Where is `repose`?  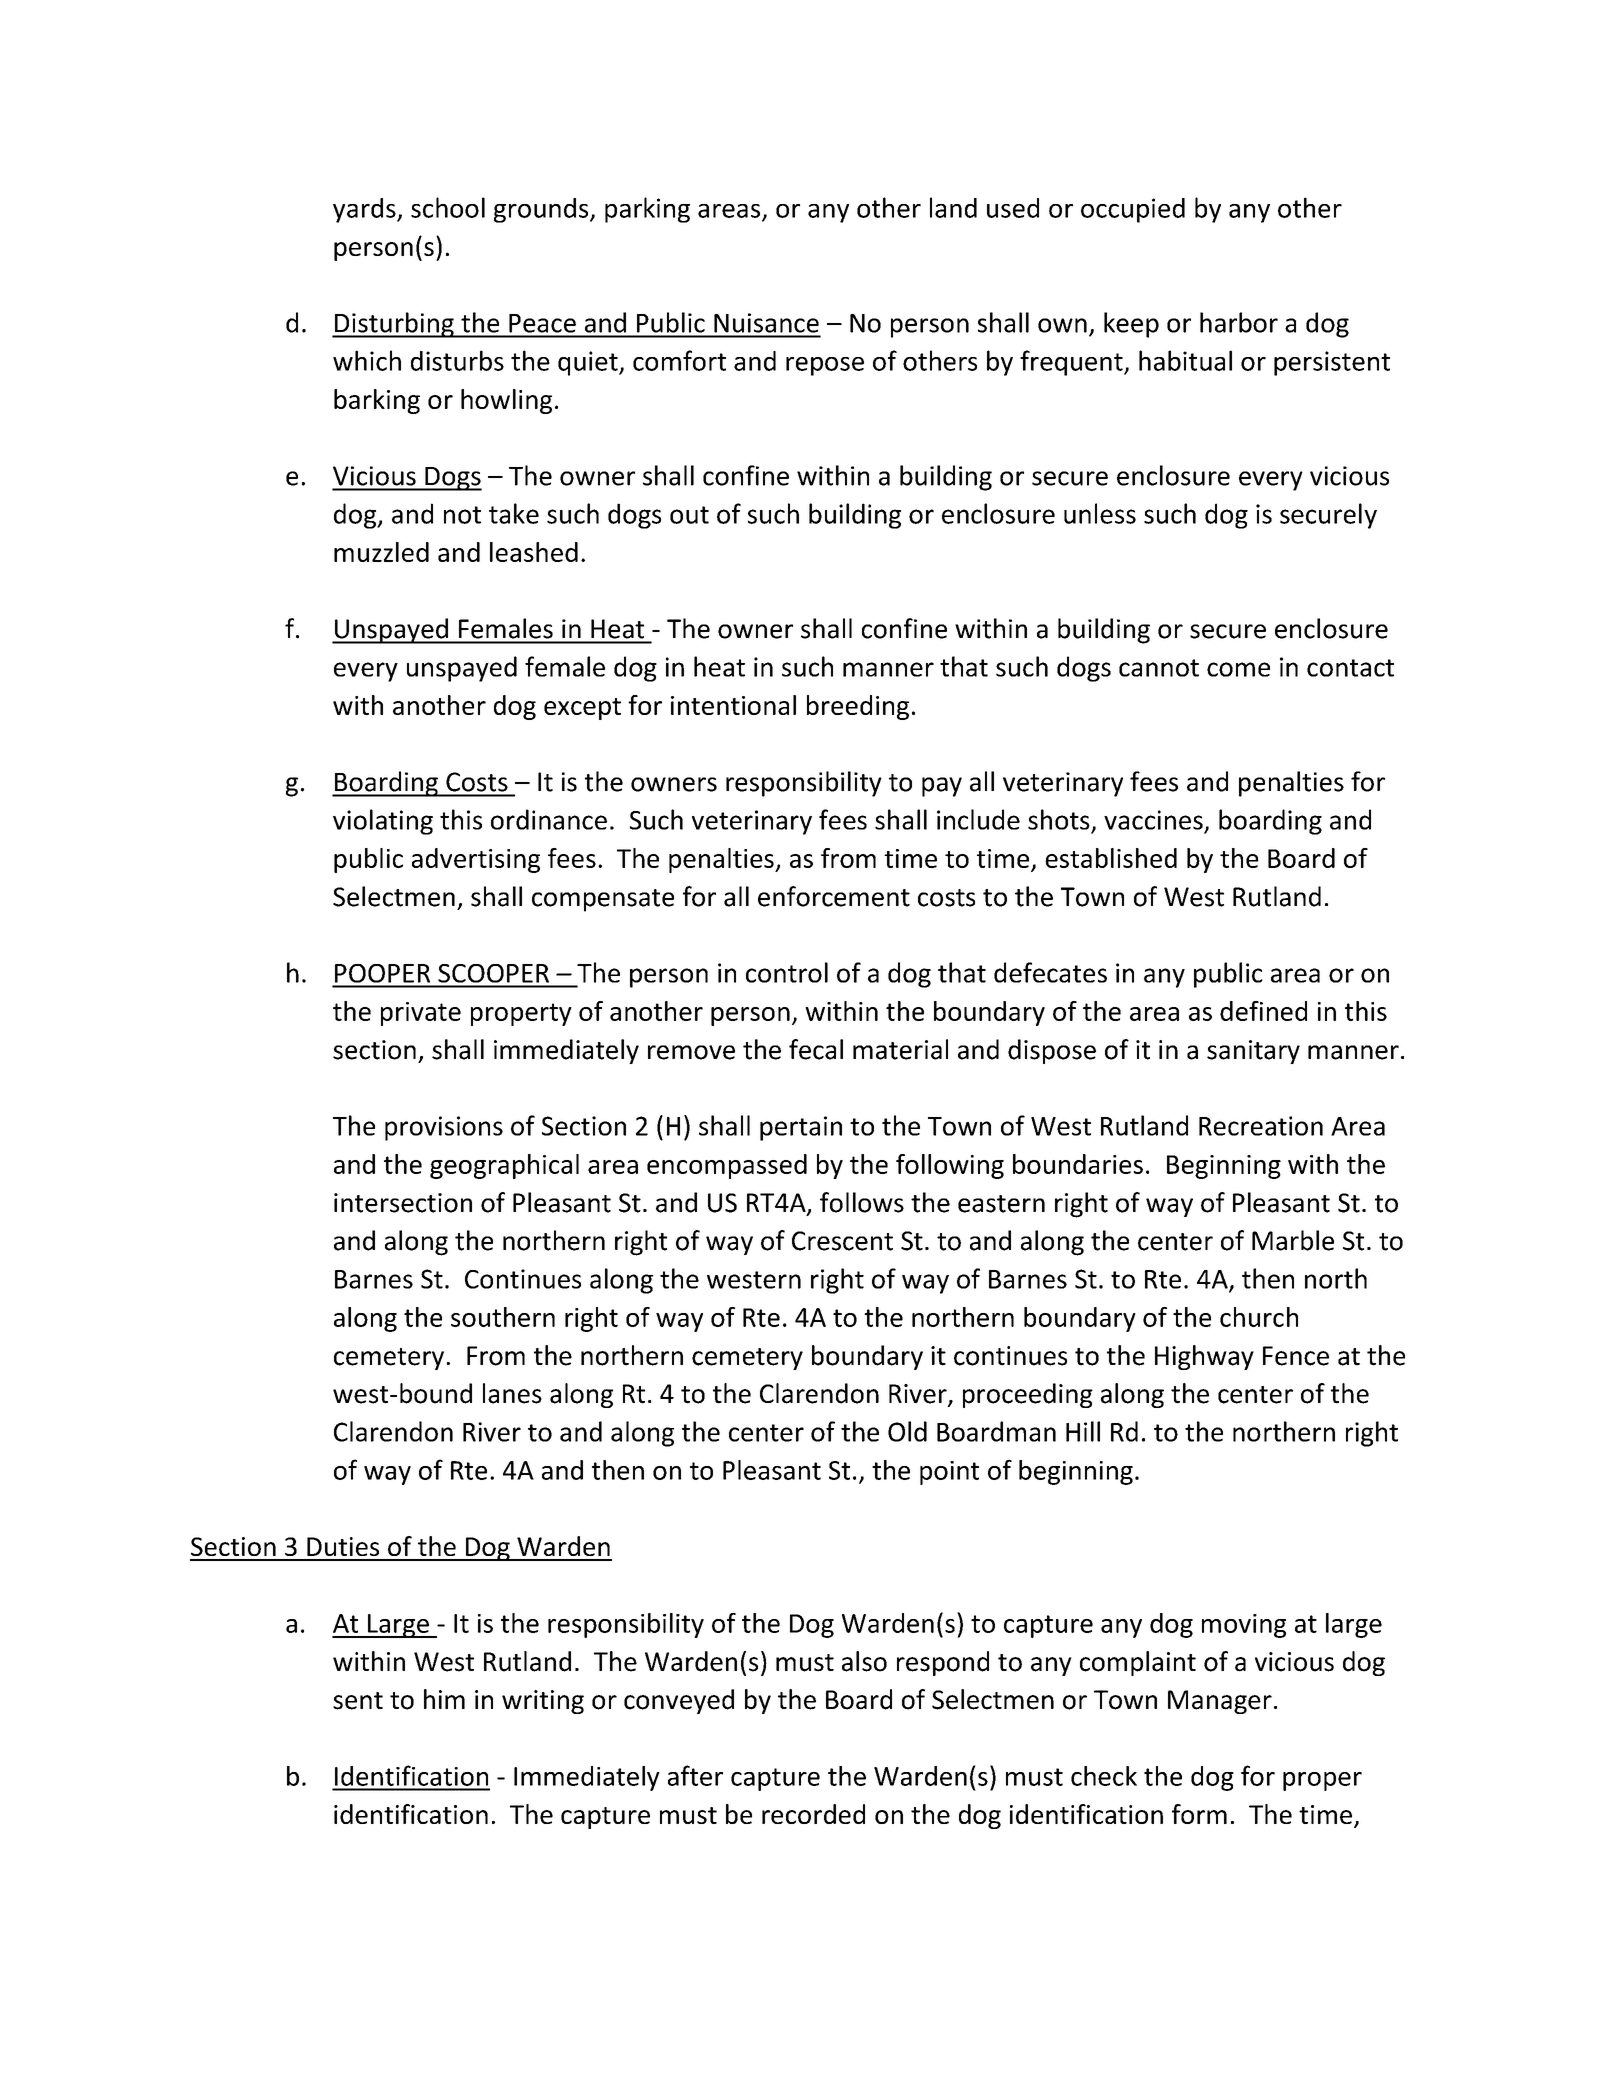
repose is located at coordinates (825, 366).
